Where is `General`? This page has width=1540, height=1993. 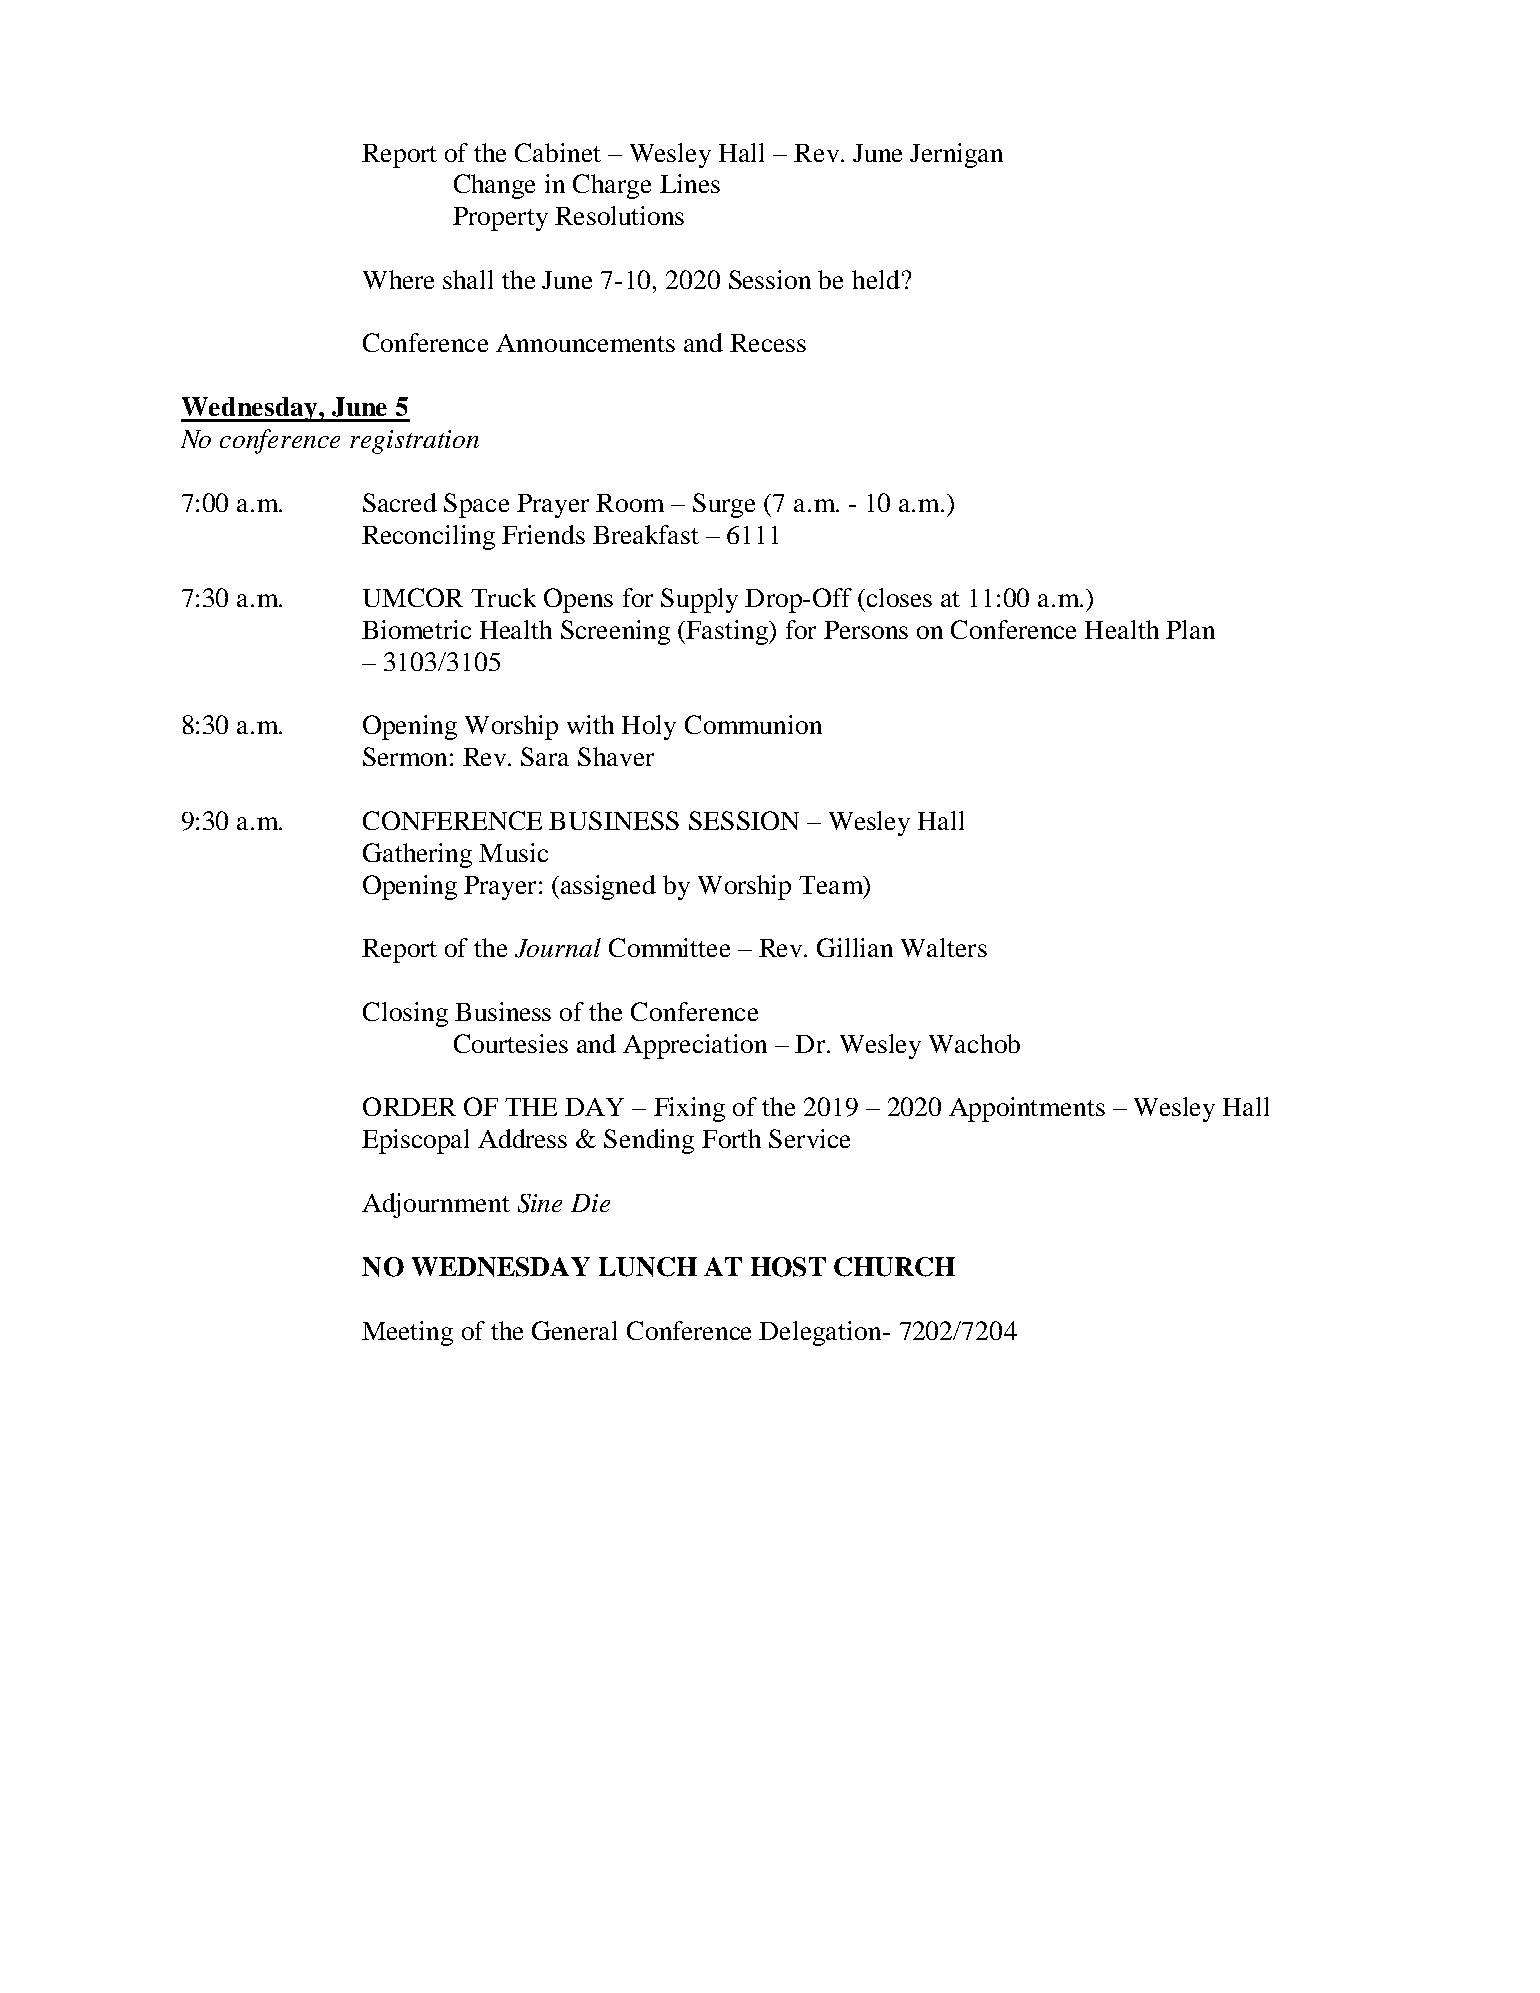 General is located at coordinates (574, 1330).
